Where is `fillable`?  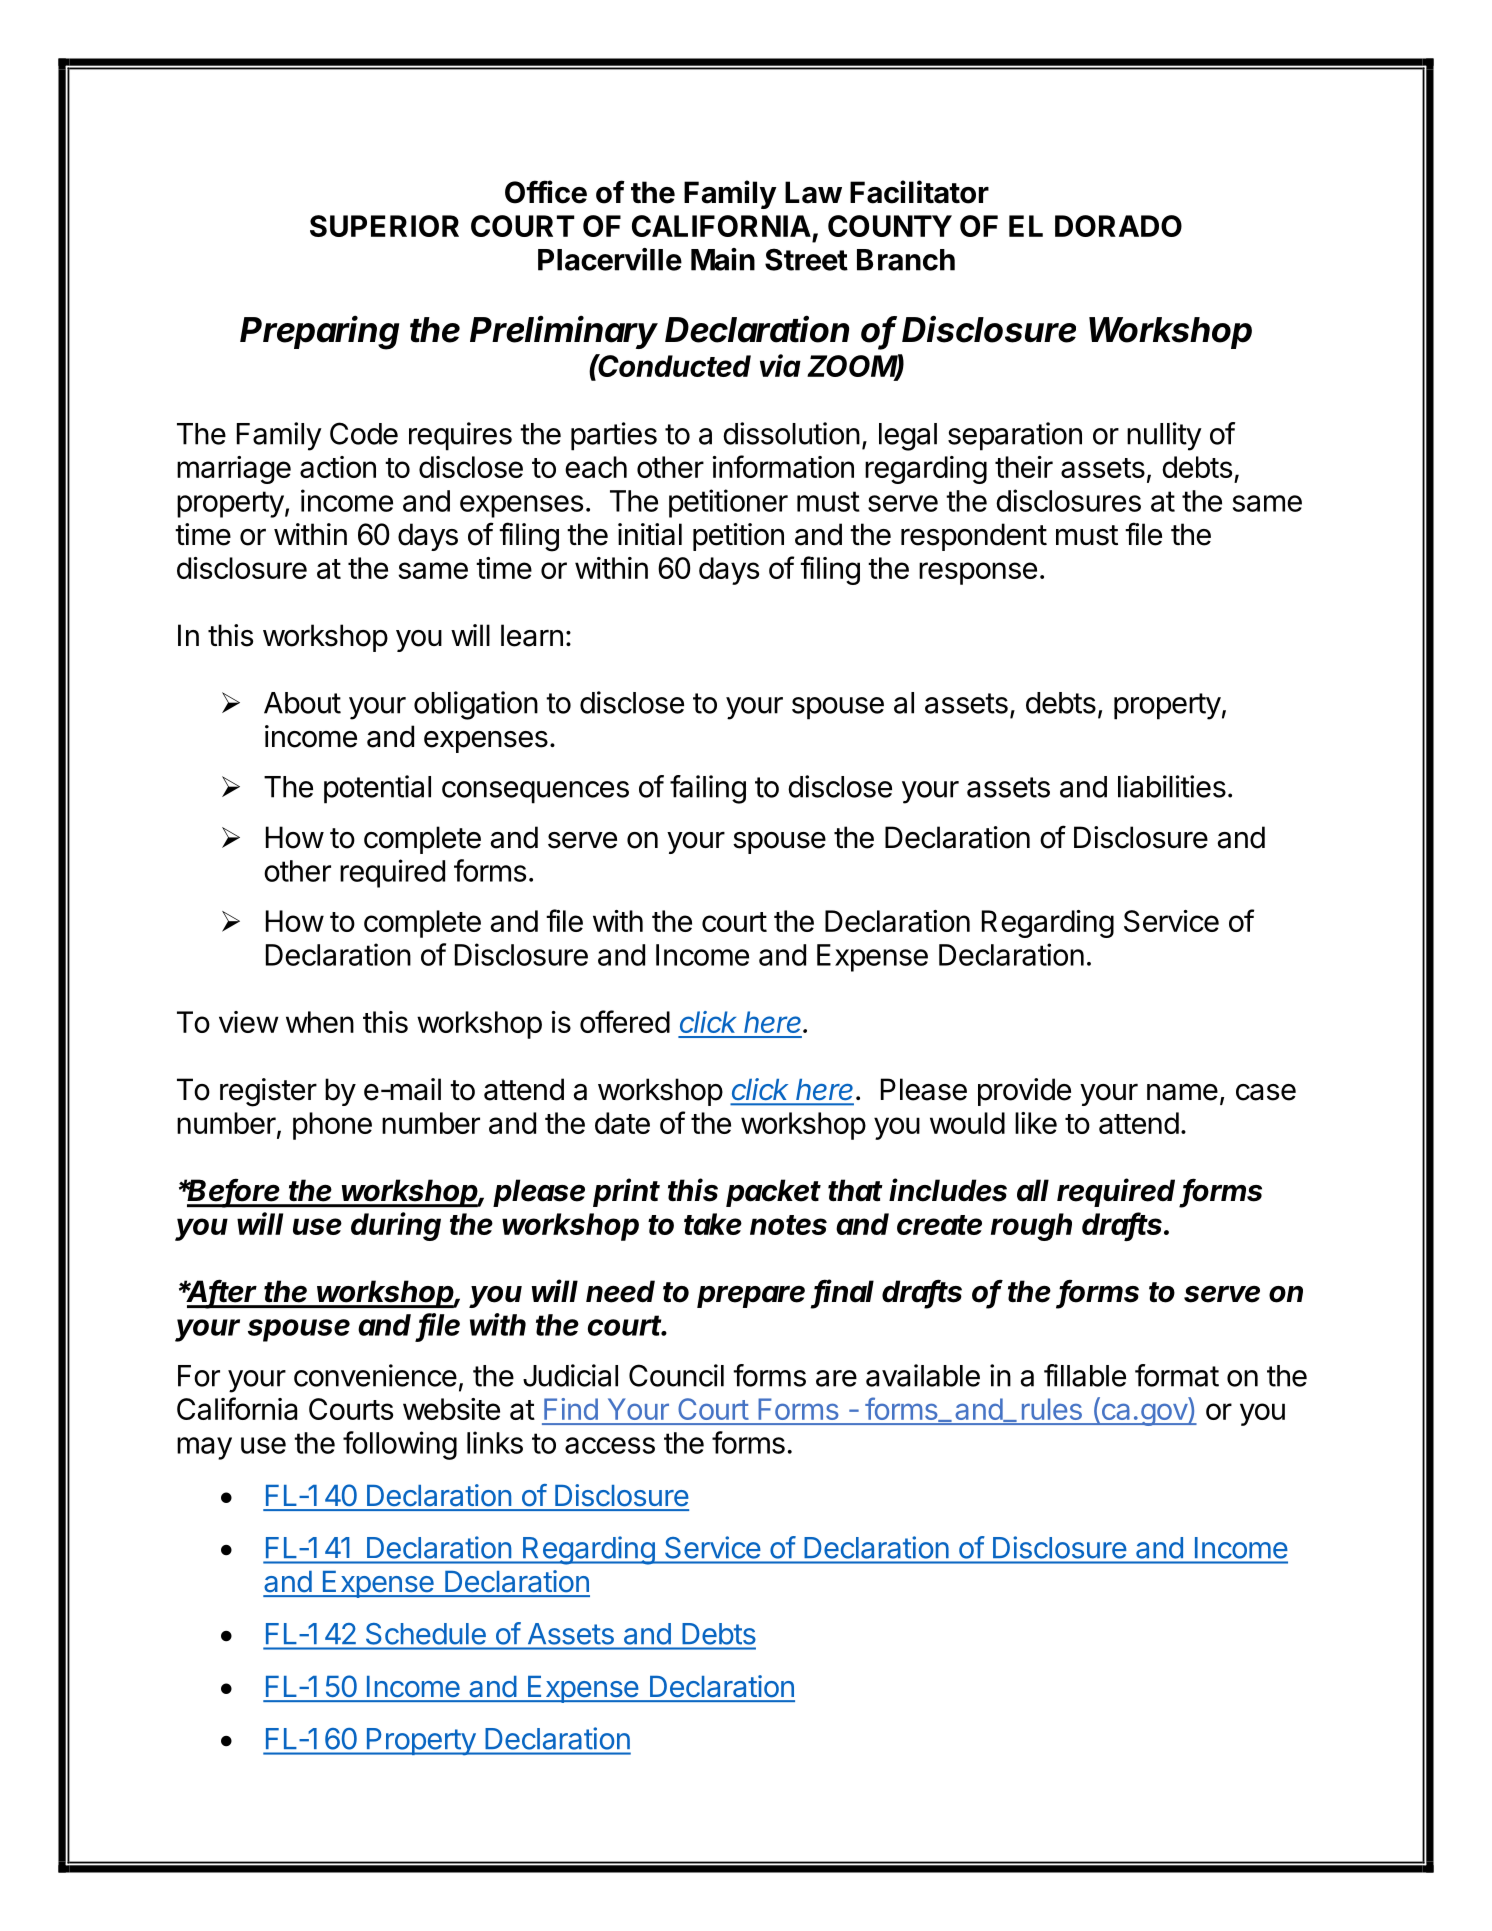
fillable is located at coordinates (1085, 1375).
